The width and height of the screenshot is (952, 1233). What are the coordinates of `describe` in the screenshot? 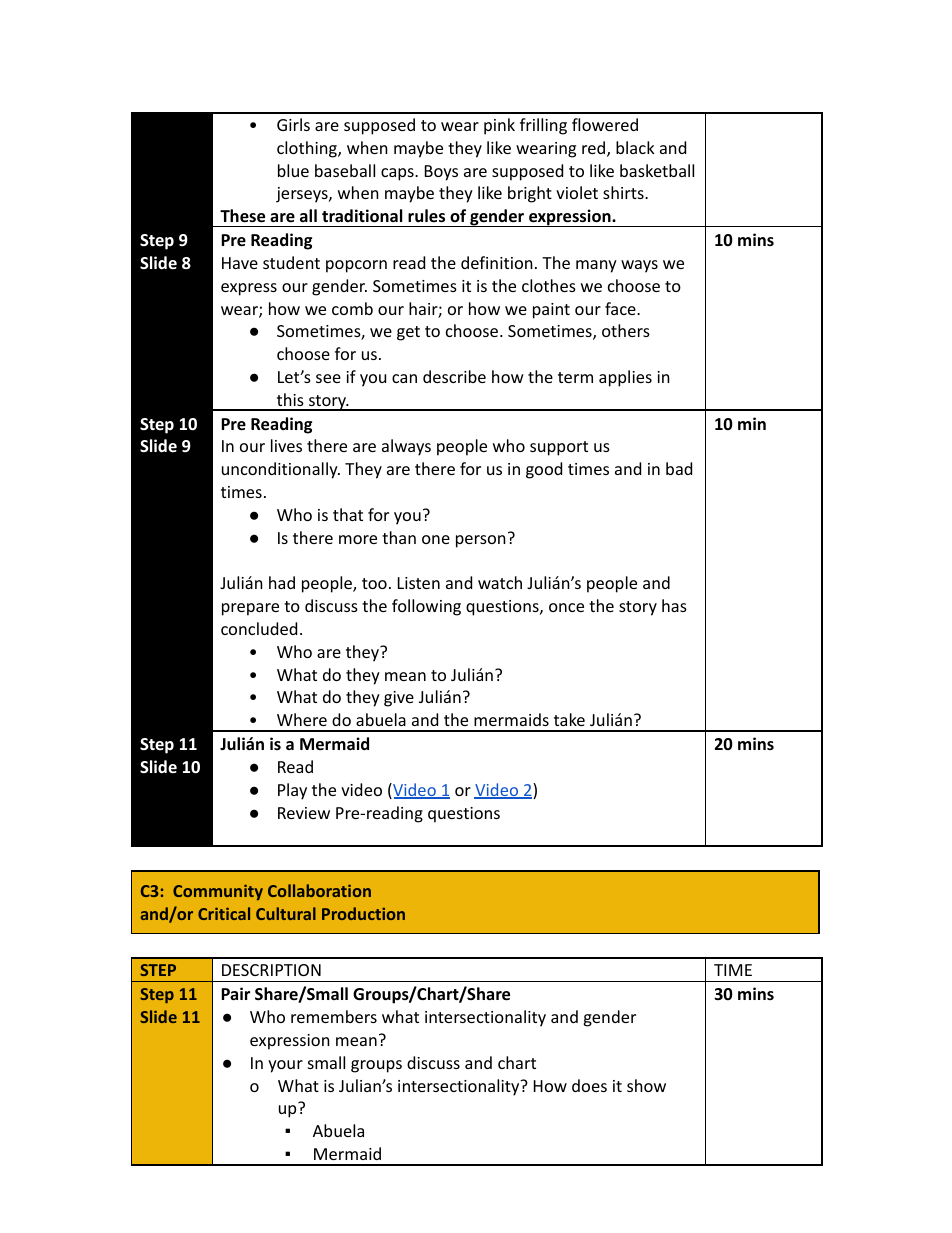 It's located at (454, 376).
